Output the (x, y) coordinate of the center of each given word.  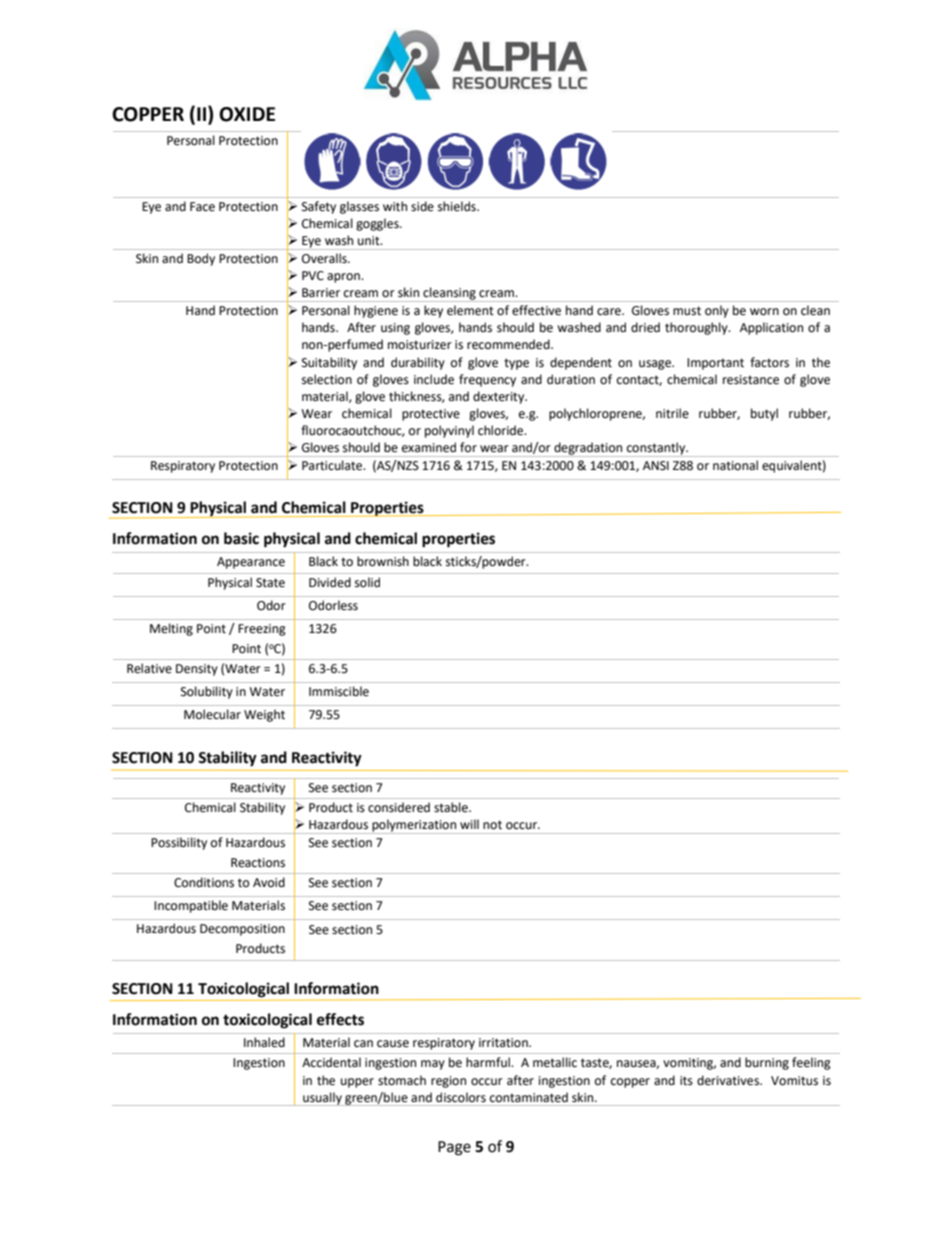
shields (458, 206)
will (469, 824)
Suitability (329, 363)
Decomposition (242, 930)
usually (322, 1099)
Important (715, 364)
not (492, 825)
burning (767, 1063)
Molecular (212, 714)
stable (452, 807)
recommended (509, 344)
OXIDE (247, 114)
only (717, 311)
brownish (383, 561)
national (735, 465)
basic (241, 538)
